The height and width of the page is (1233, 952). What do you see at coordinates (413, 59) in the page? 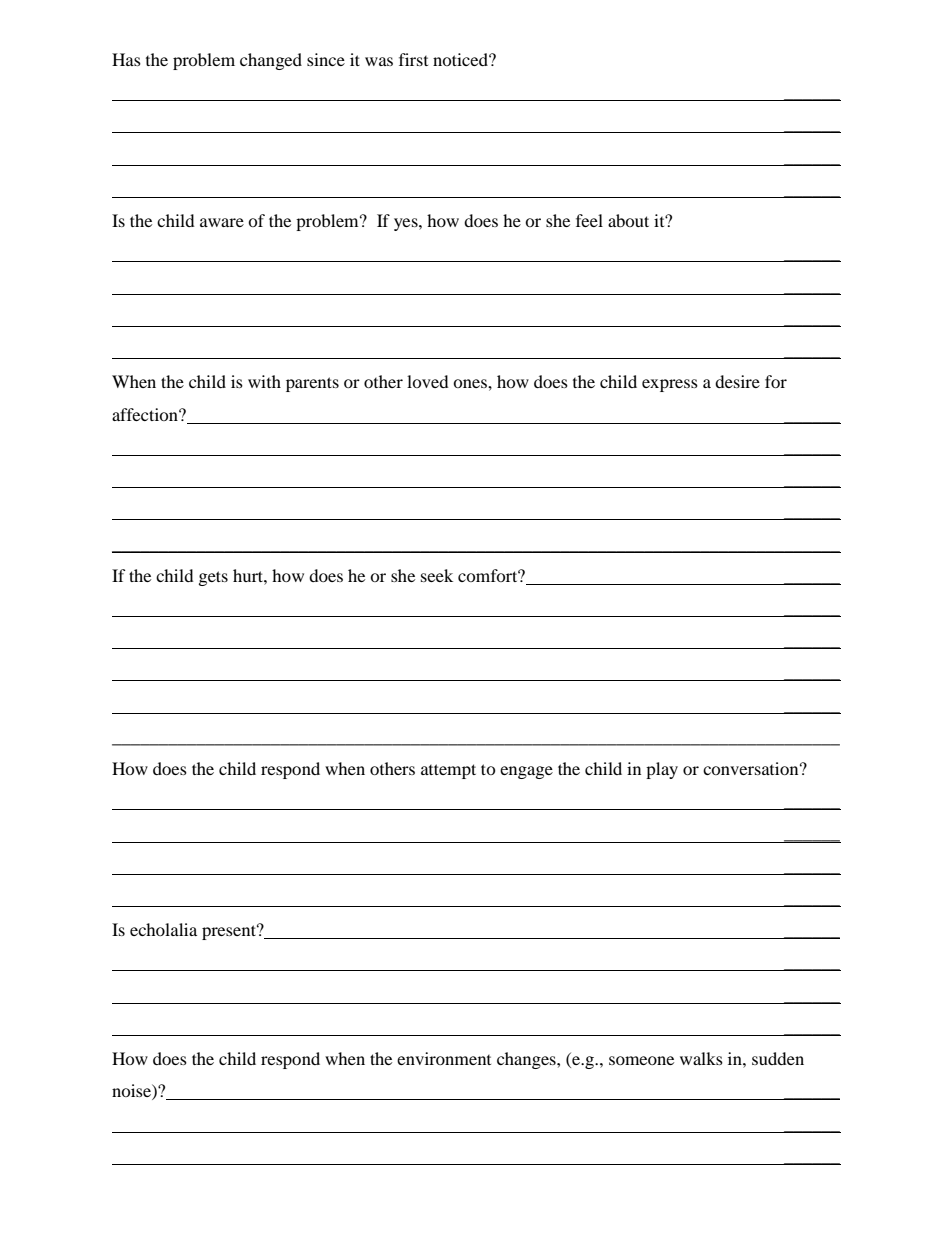
I see `first` at bounding box center [413, 59].
